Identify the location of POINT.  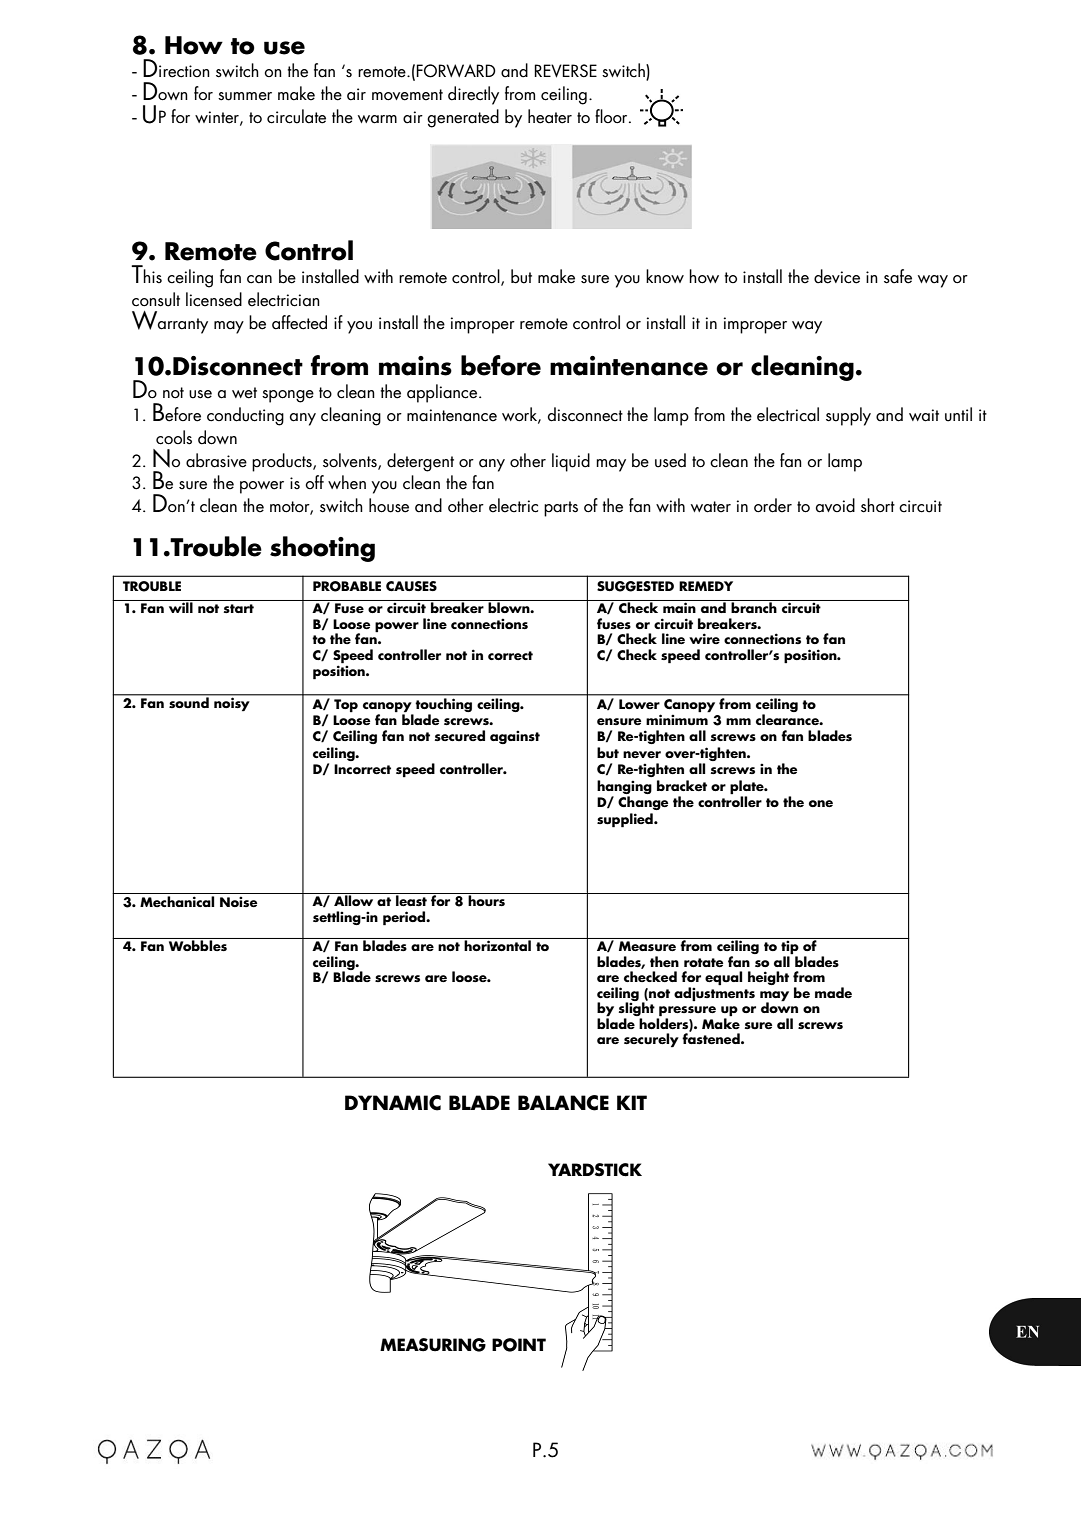
(519, 1345).
